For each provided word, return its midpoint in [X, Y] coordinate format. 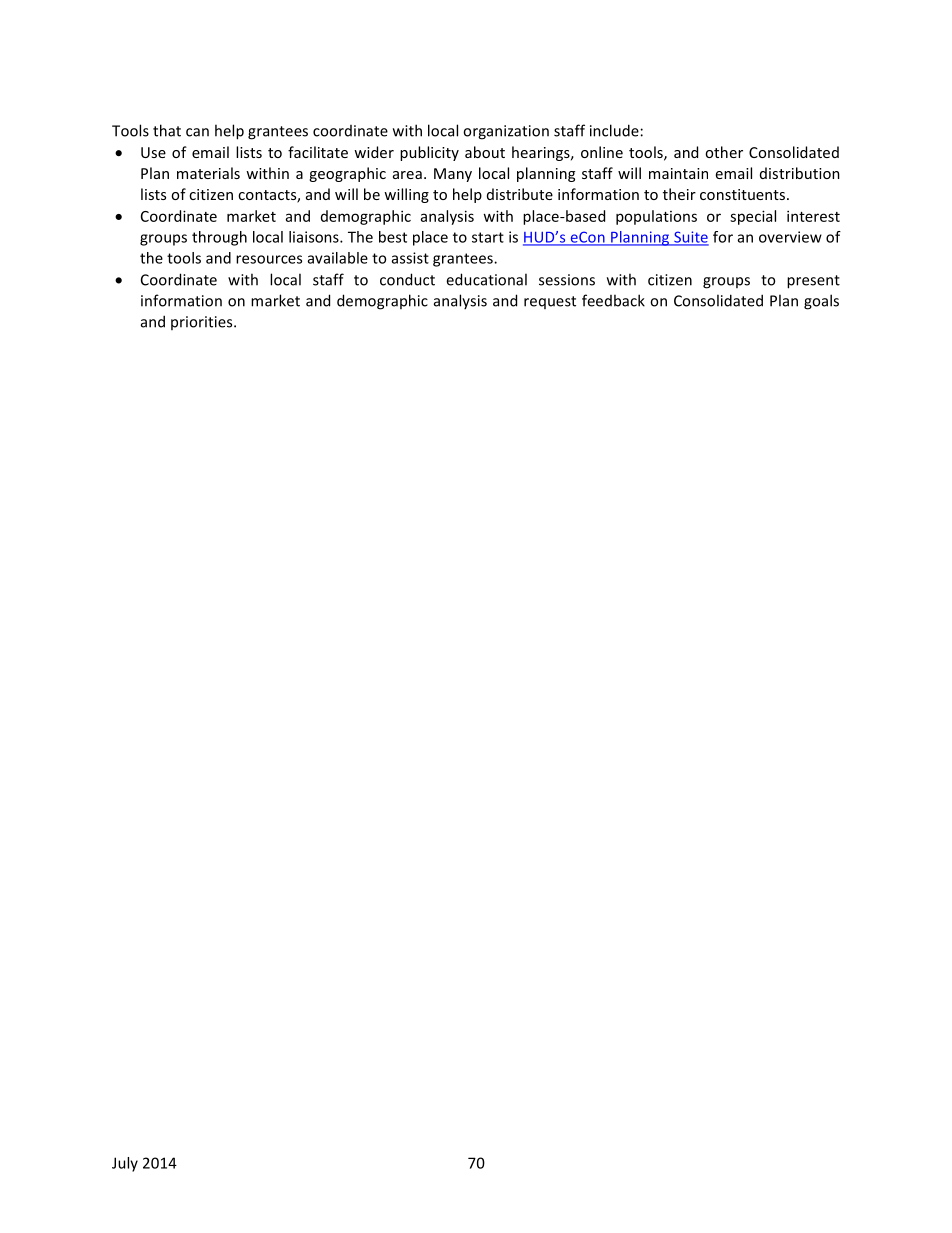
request [550, 302]
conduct [407, 279]
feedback [613, 300]
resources [269, 259]
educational [486, 279]
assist [410, 258]
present [813, 282]
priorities [203, 323]
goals [821, 302]
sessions [567, 280]
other [724, 152]
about [485, 152]
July [125, 1164]
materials [208, 173]
